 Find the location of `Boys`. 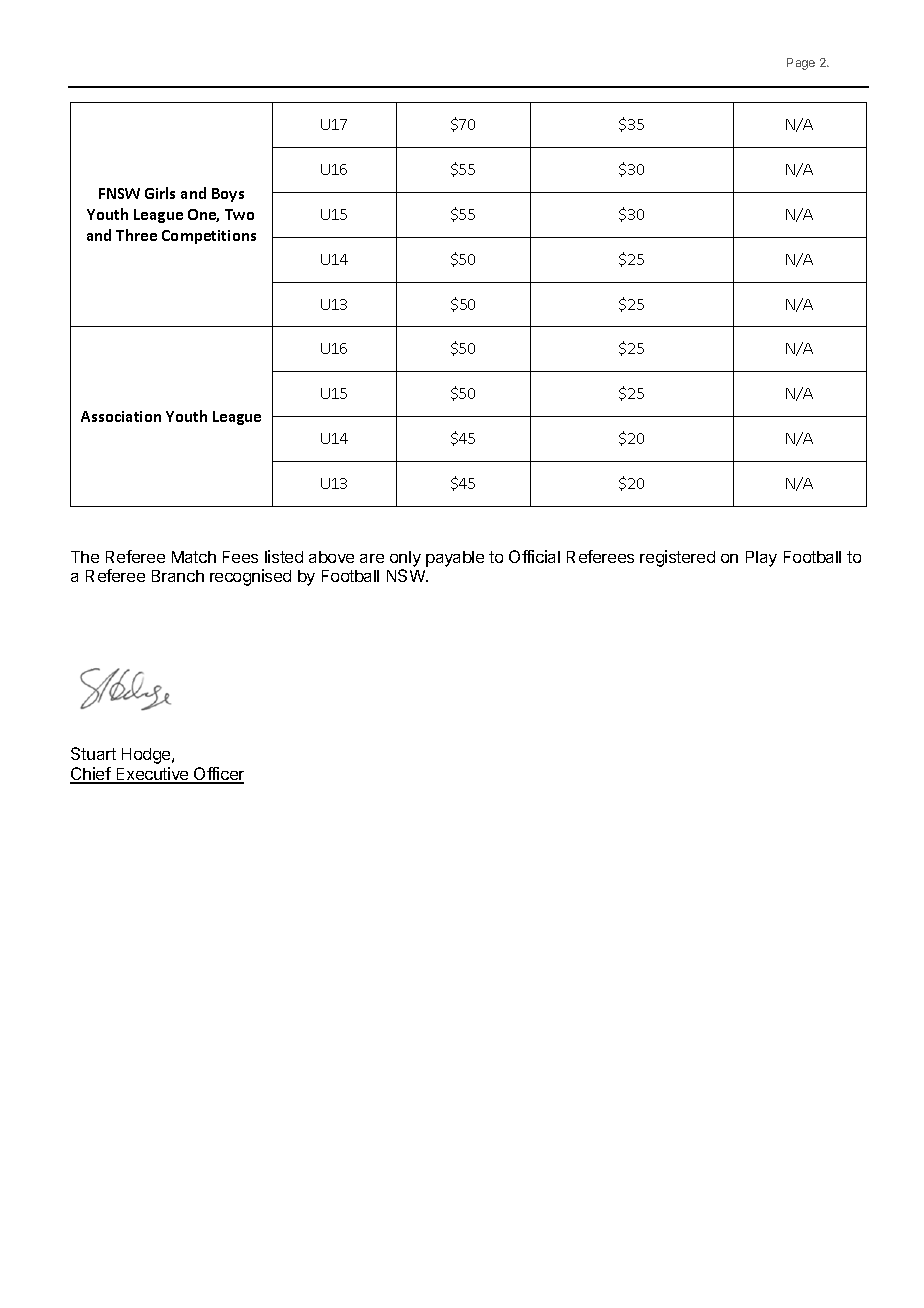

Boys is located at coordinates (228, 195).
